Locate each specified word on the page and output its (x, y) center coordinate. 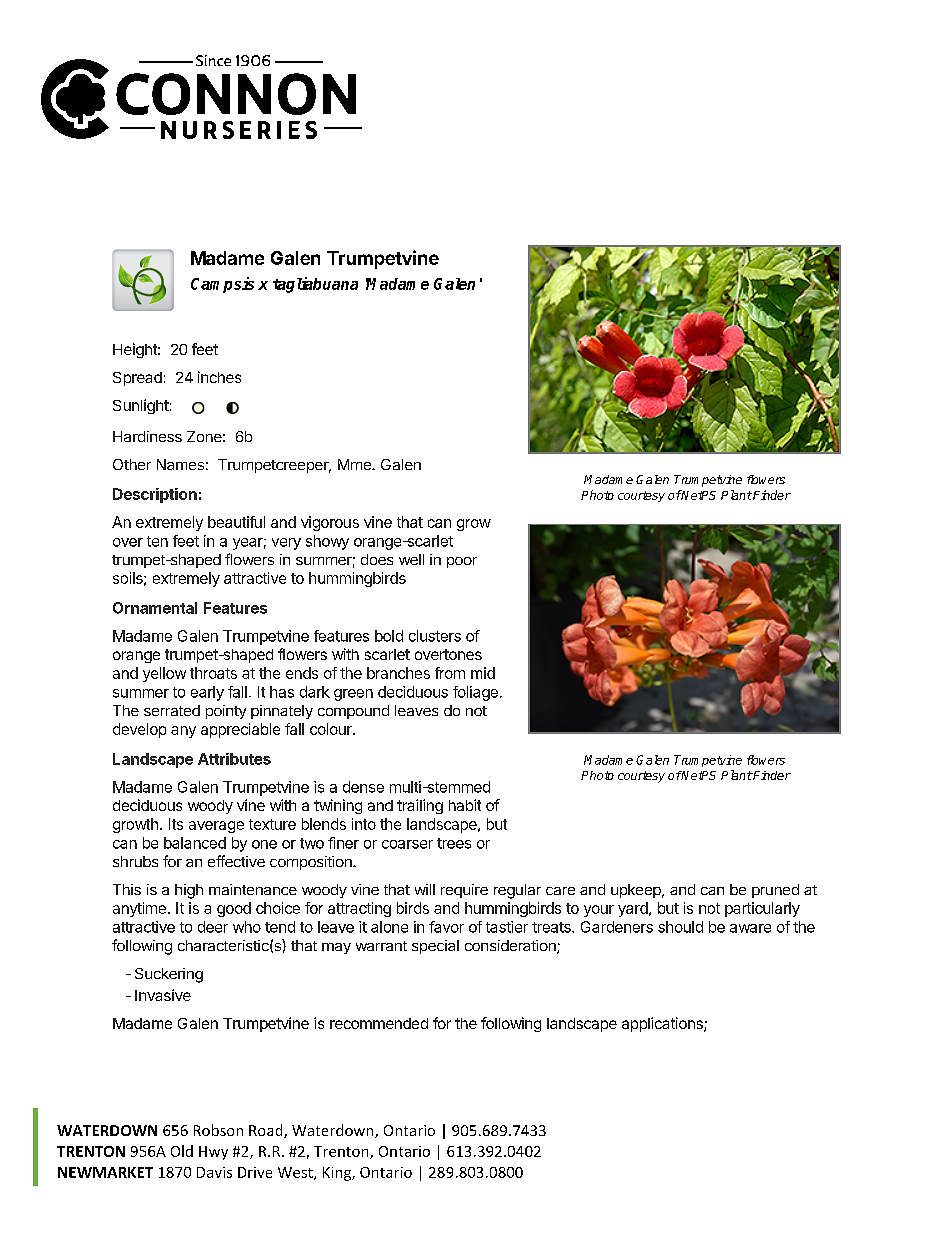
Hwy (213, 1153)
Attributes (234, 759)
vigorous (330, 523)
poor (462, 562)
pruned (775, 891)
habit (465, 805)
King (338, 1174)
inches (219, 377)
